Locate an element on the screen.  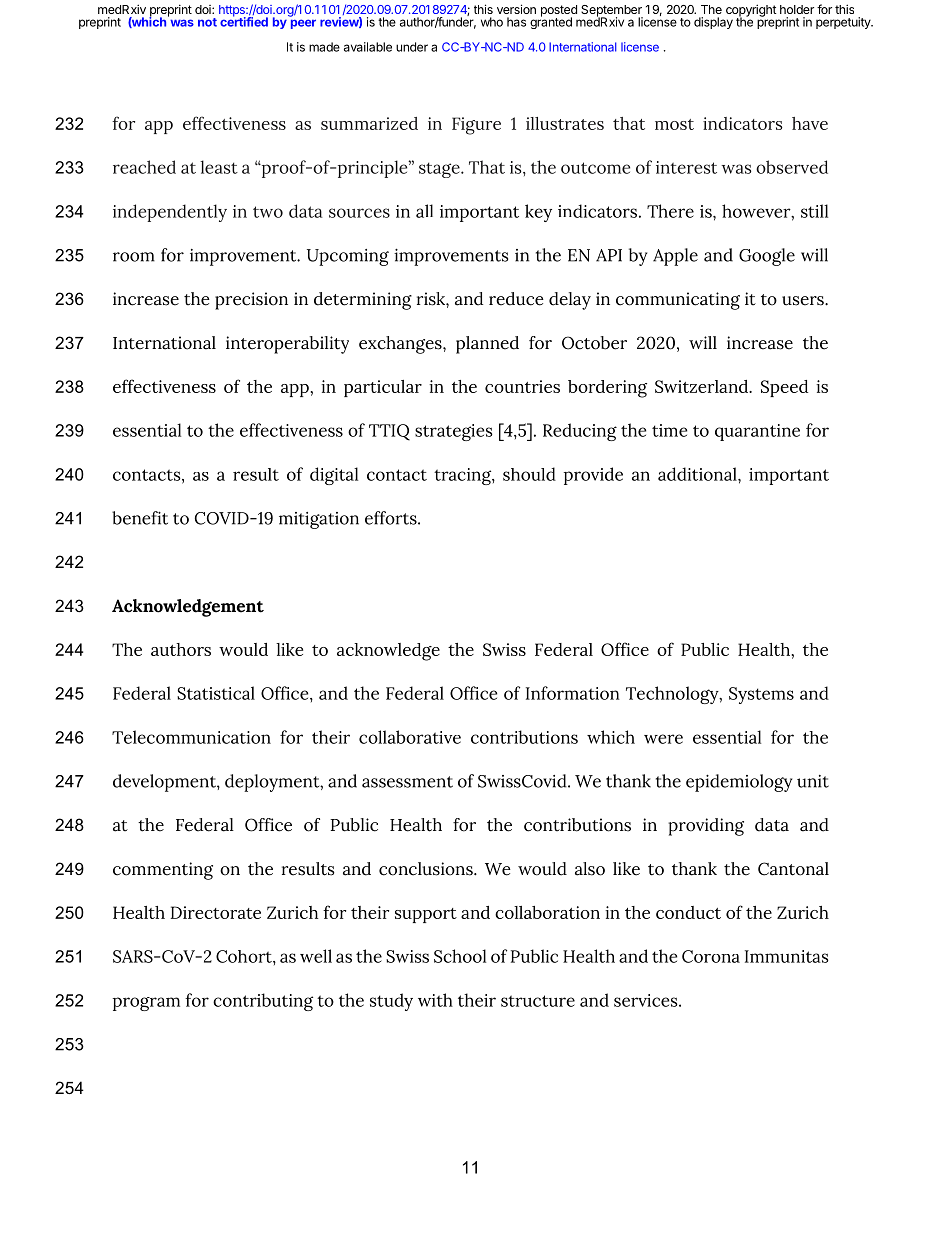
interoperability is located at coordinates (287, 345).
